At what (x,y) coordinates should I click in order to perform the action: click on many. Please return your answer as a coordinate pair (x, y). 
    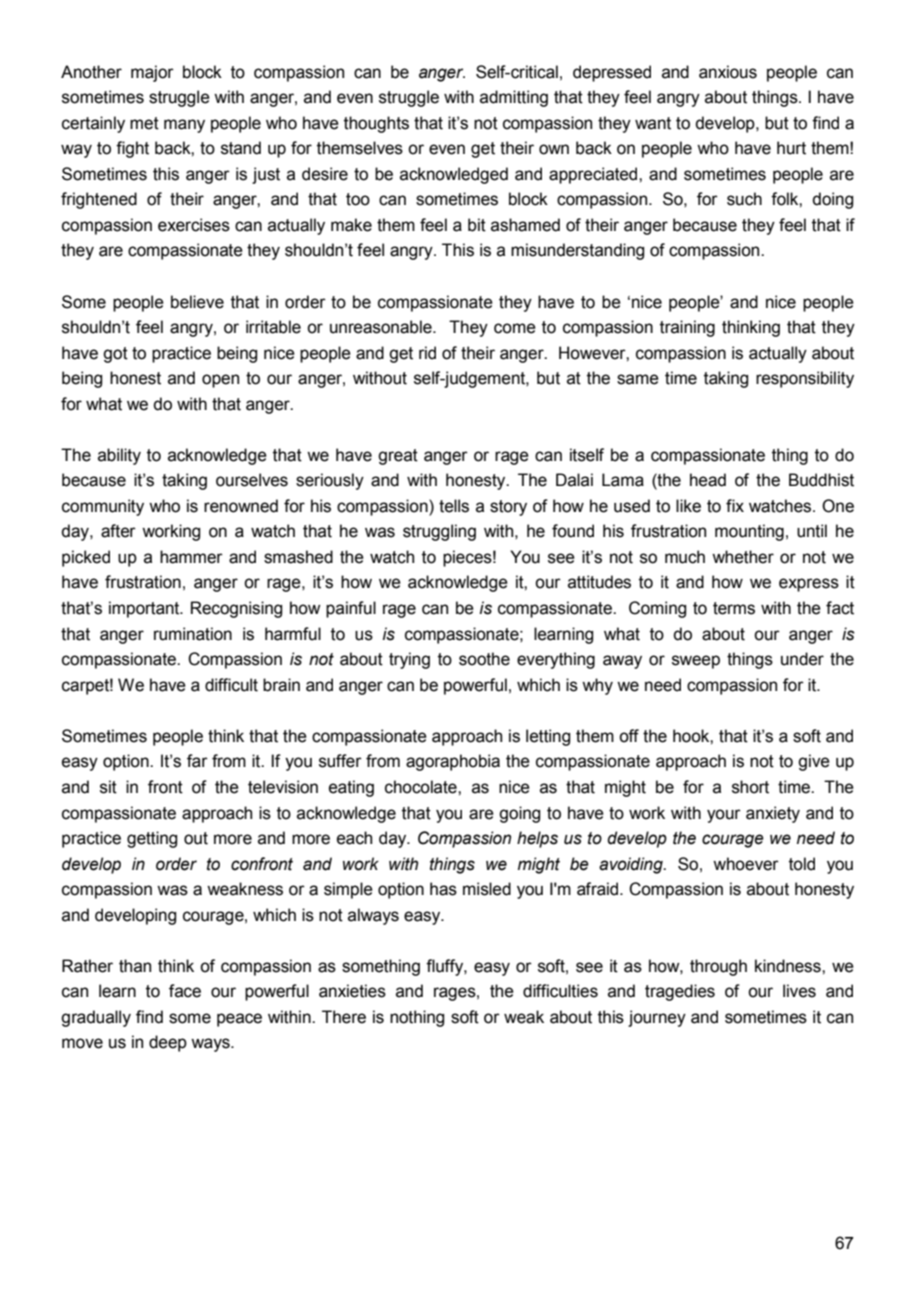
    Looking at the image, I should click on (184, 126).
